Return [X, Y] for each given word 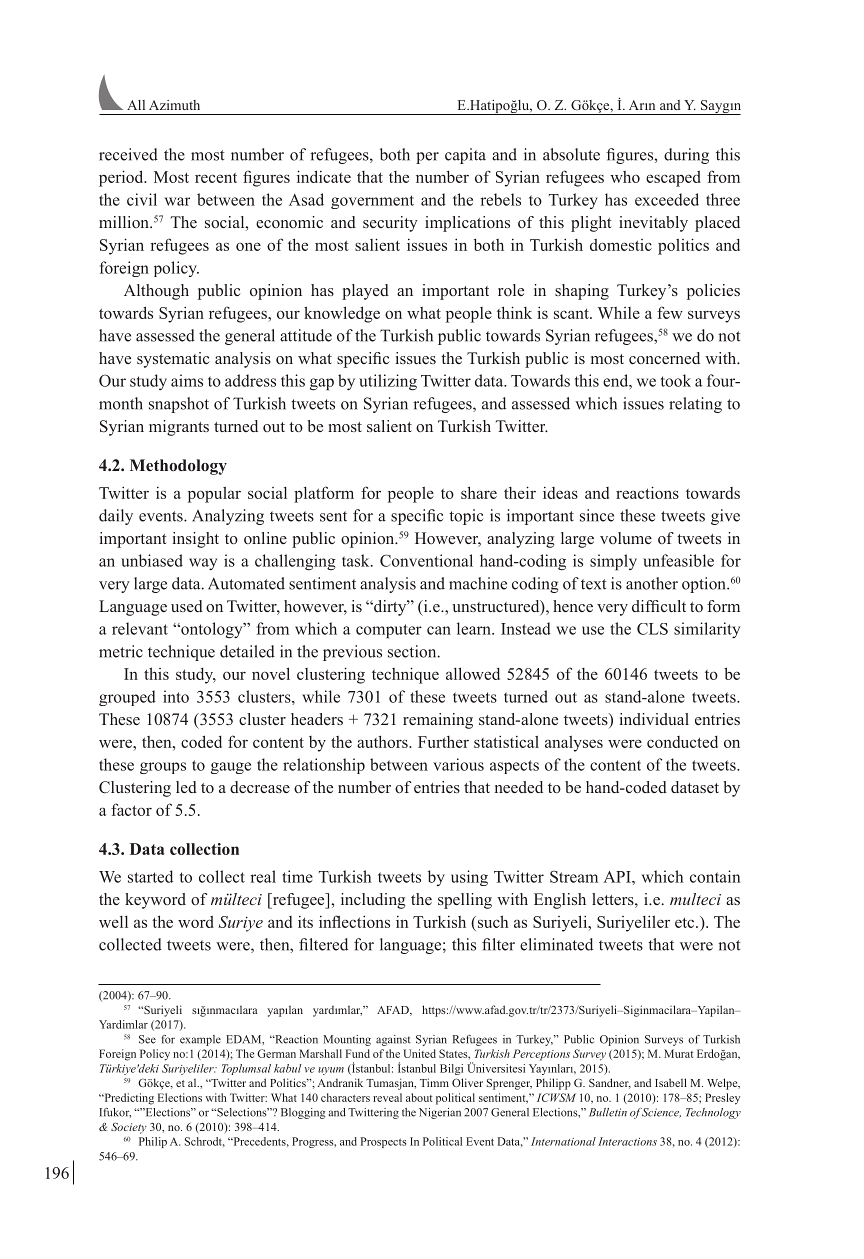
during [686, 156]
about [419, 1097]
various [458, 764]
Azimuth [174, 105]
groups [163, 768]
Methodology [178, 467]
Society [129, 1128]
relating [695, 405]
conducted [682, 742]
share [479, 492]
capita [465, 156]
